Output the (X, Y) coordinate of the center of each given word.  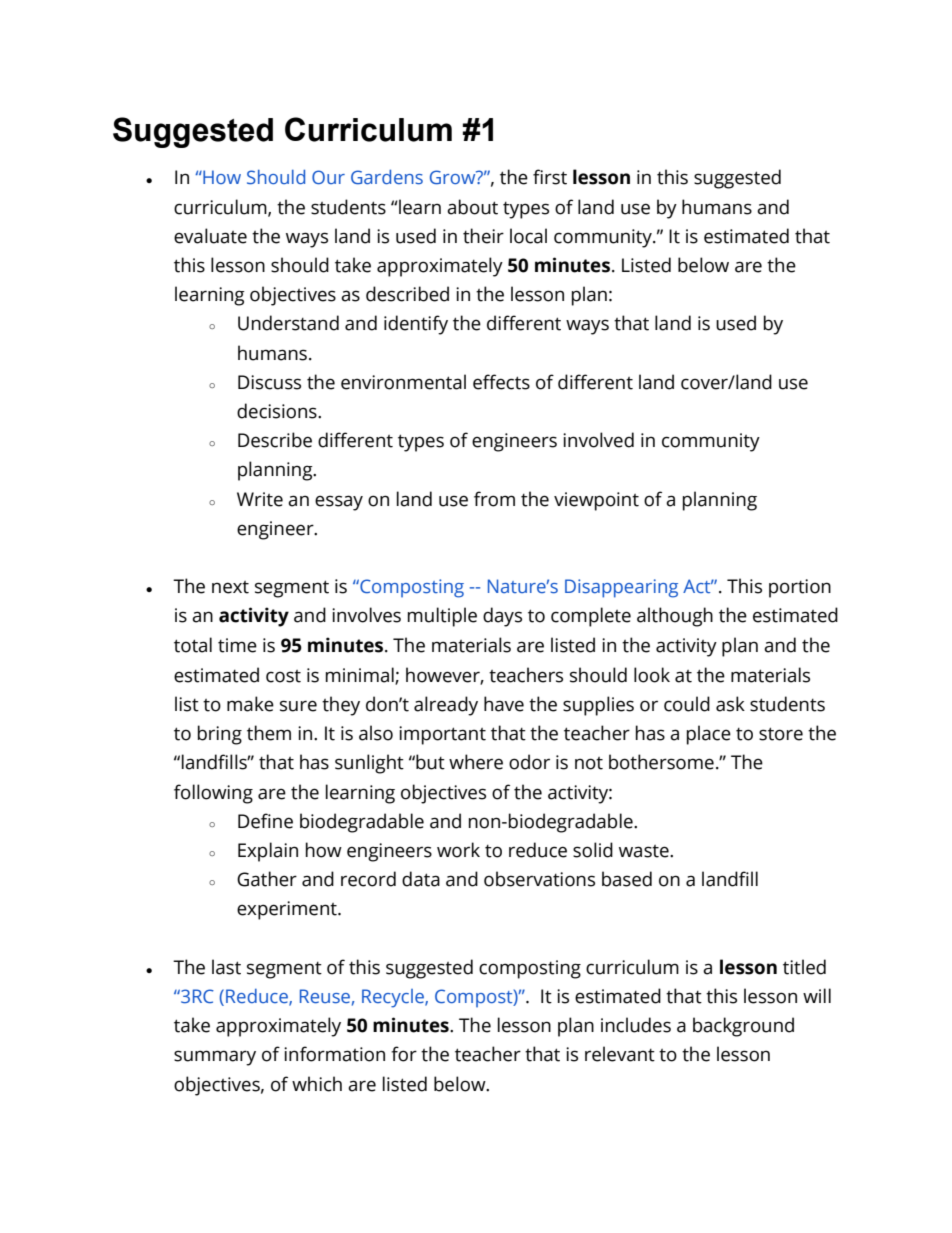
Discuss (269, 382)
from (494, 499)
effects (501, 382)
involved (598, 440)
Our (328, 177)
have (504, 704)
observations (539, 879)
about (472, 207)
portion (800, 588)
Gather (267, 879)
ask (730, 704)
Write (260, 499)
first (550, 177)
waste (645, 851)
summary (215, 1058)
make (250, 704)
